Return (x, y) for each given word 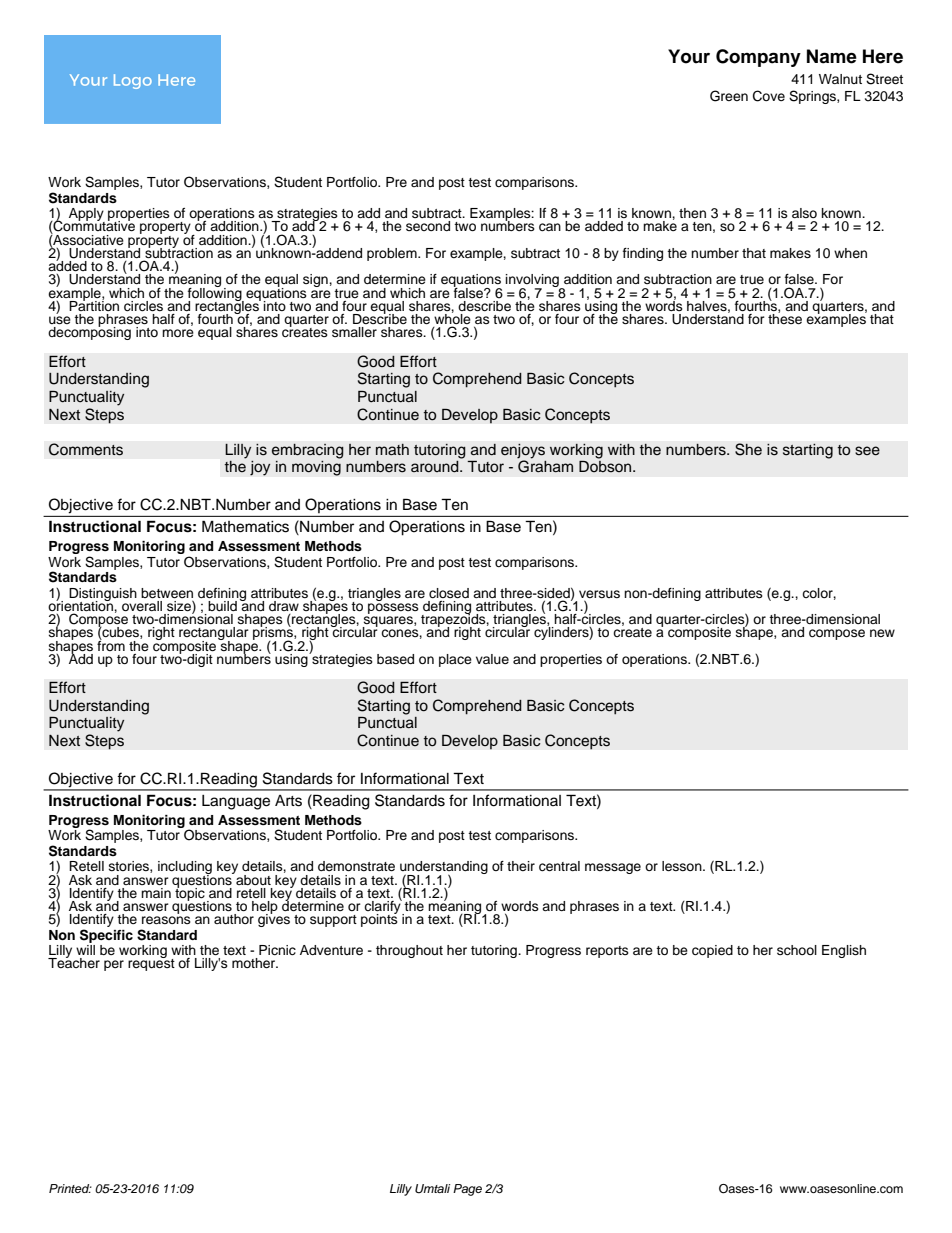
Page (467, 1190)
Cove (769, 96)
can (550, 227)
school (797, 950)
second (428, 226)
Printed (70, 1188)
